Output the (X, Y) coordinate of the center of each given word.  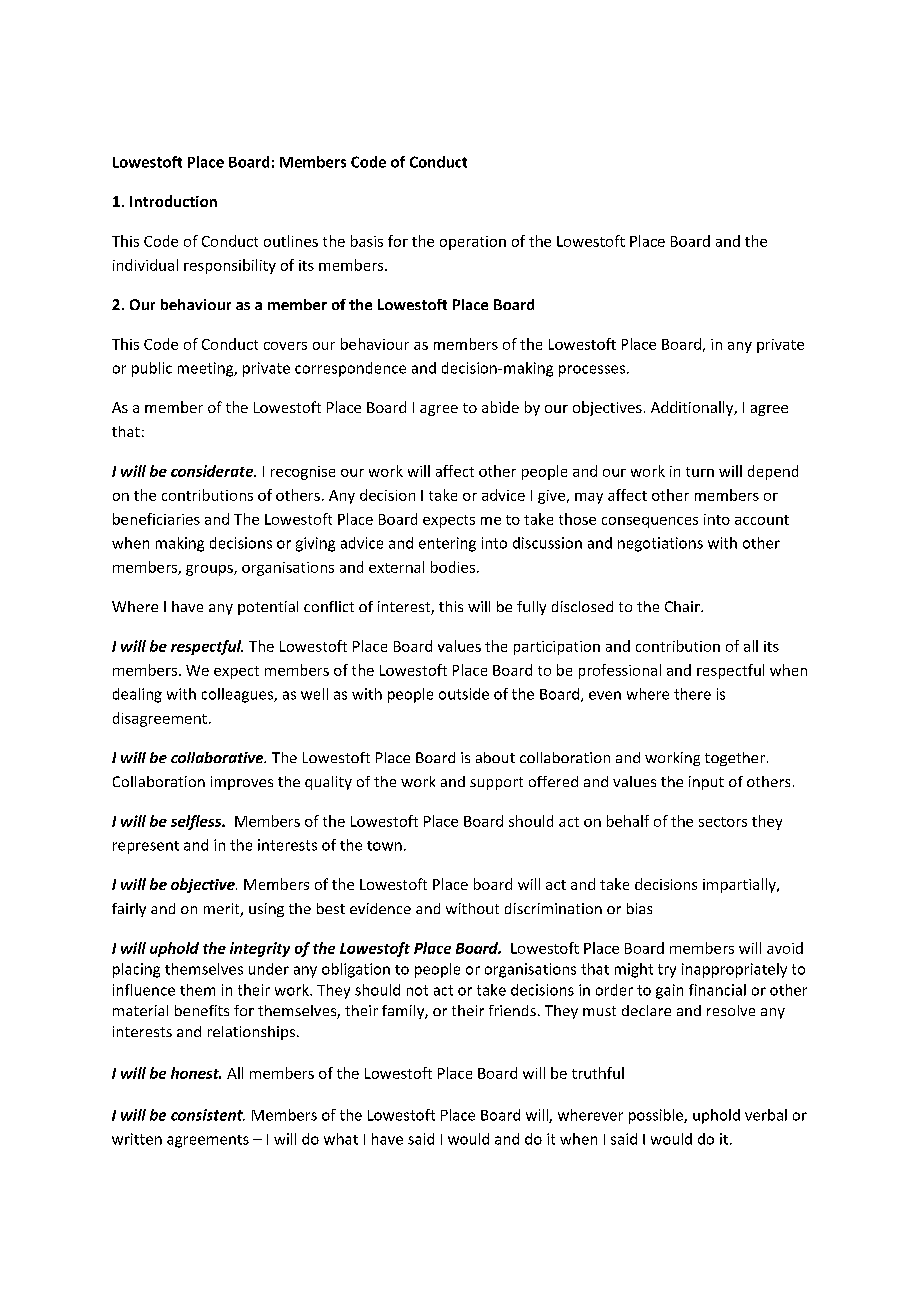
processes (593, 371)
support (496, 783)
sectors (723, 822)
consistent (208, 1115)
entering (447, 544)
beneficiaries (156, 519)
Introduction (173, 201)
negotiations (660, 544)
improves (242, 783)
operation (473, 243)
